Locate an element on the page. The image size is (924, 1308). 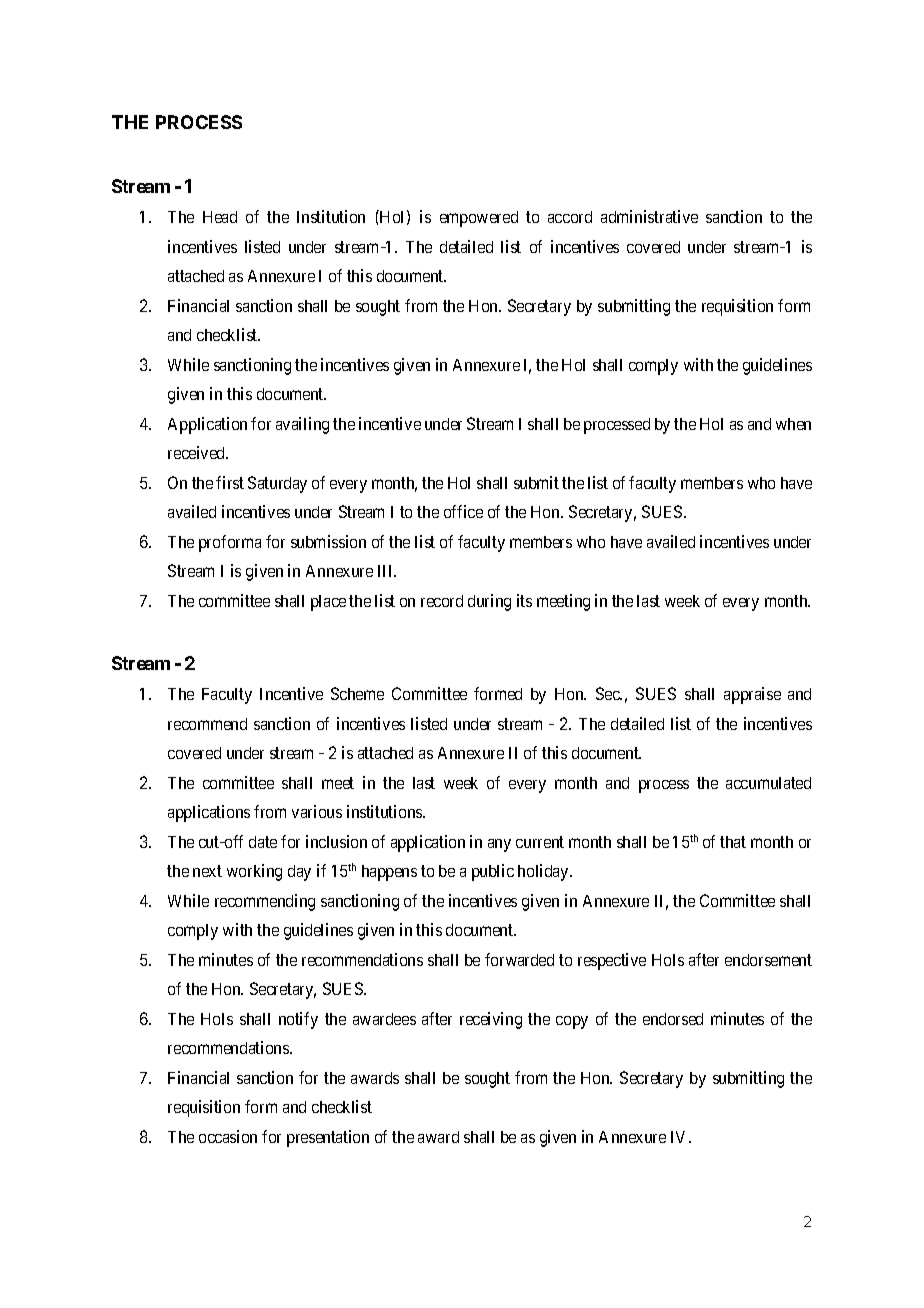
empowered is located at coordinates (479, 219).
